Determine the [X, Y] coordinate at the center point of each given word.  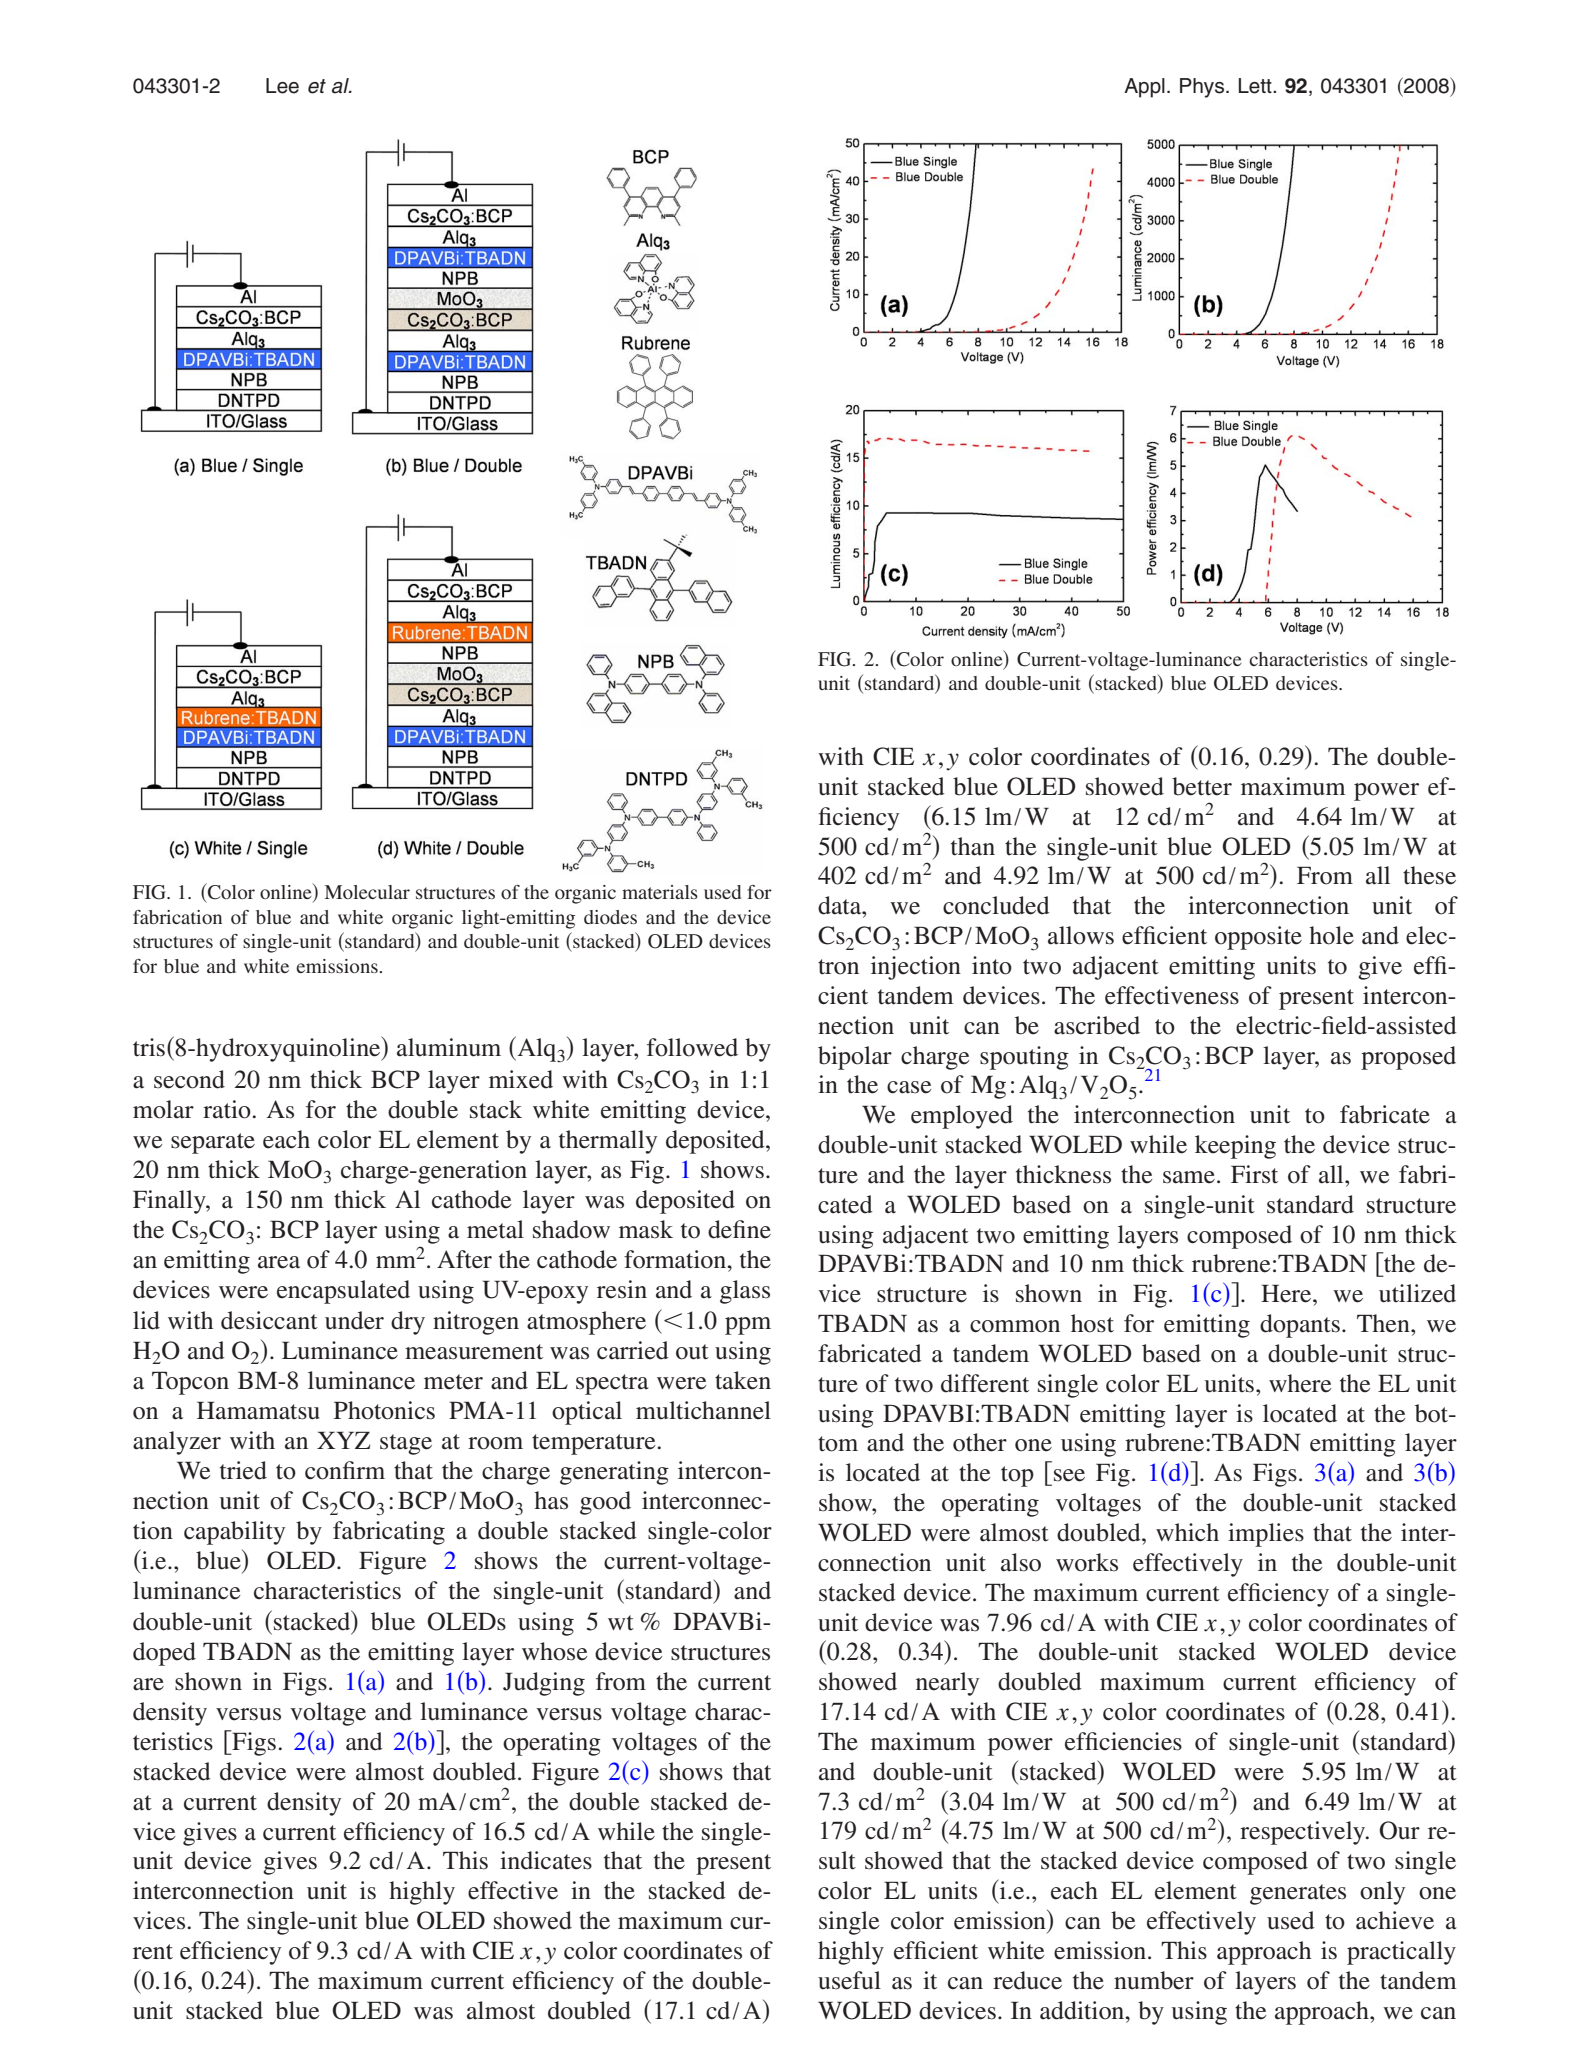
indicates [546, 1860]
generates [1298, 1894]
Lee [282, 86]
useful [849, 1980]
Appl [1144, 88]
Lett [1256, 86]
